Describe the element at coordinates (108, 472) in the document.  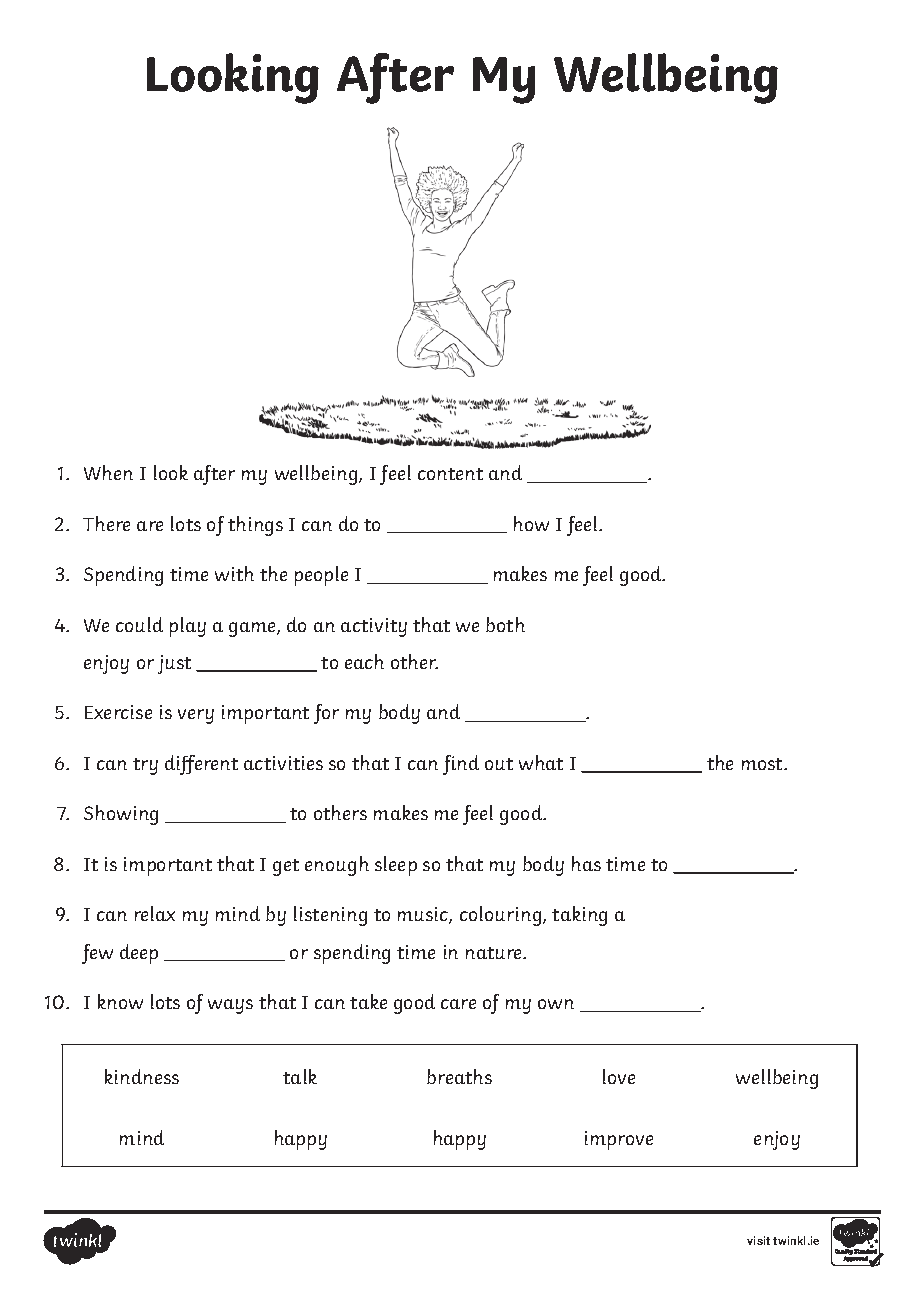
I see `When` at that location.
